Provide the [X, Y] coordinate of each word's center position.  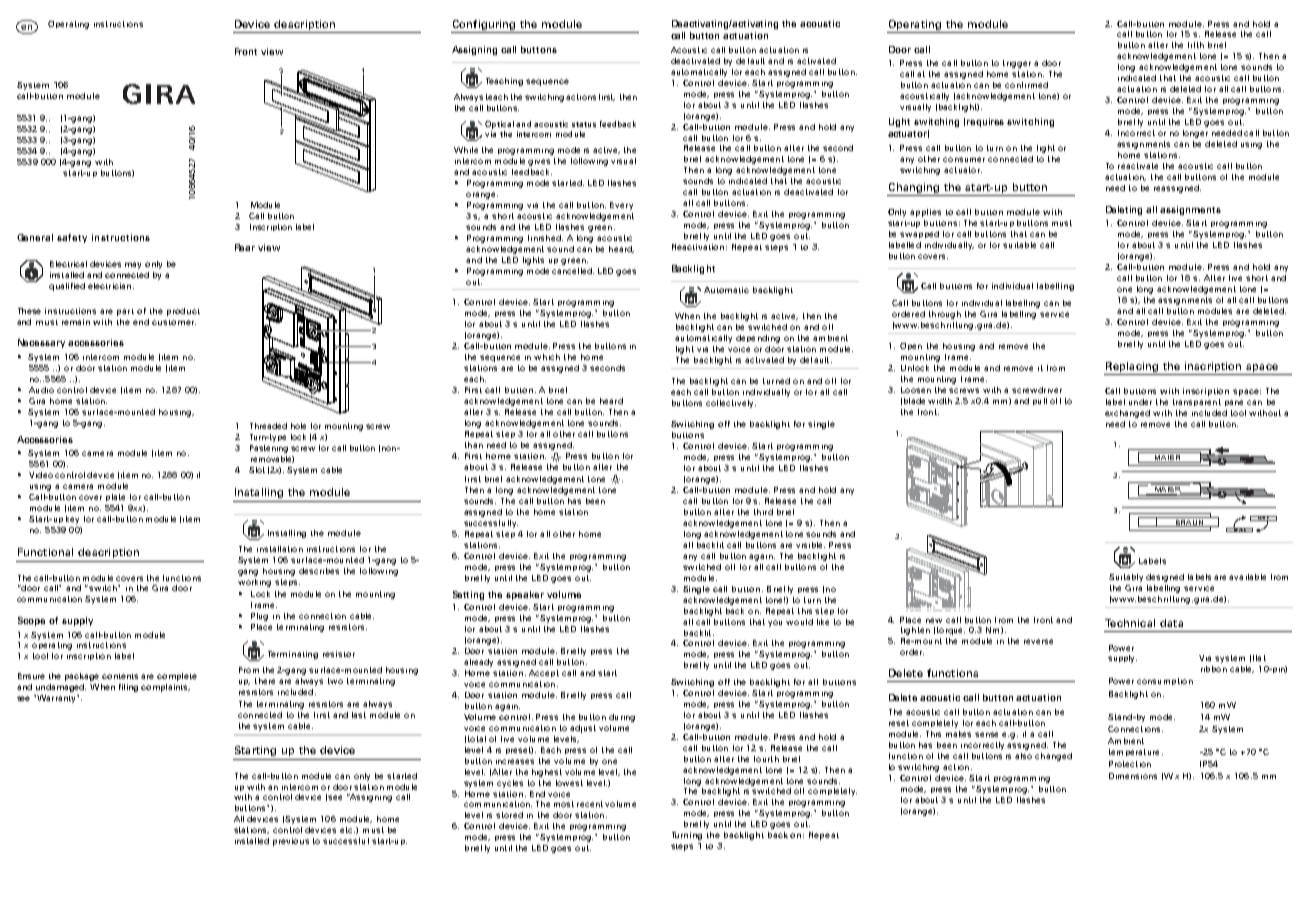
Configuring [484, 26]
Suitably [1126, 578]
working [254, 583]
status [584, 124]
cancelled [573, 271]
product [183, 312]
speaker [525, 595]
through [945, 315]
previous [291, 842]
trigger [1017, 64]
